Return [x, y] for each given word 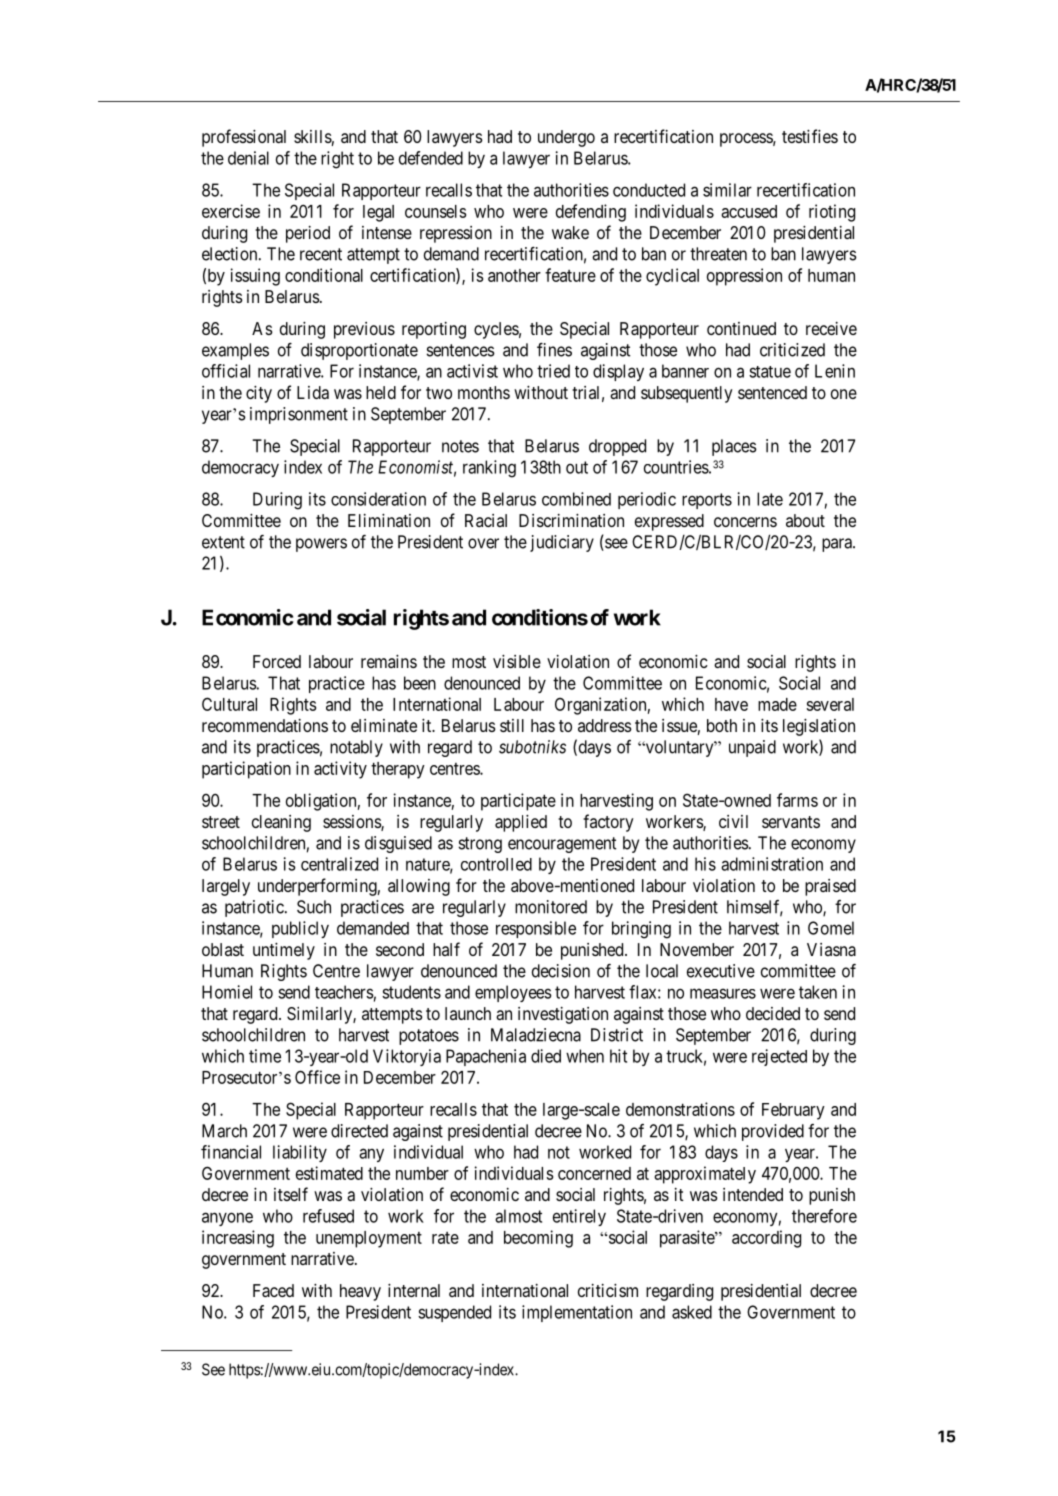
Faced [273, 1290]
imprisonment [299, 415]
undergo [566, 138]
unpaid [752, 748]
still [512, 725]
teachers [344, 992]
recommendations [265, 725]
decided [773, 1013]
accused [749, 211]
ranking [489, 469]
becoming [538, 1239]
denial [248, 158]
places [734, 447]
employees [513, 993]
